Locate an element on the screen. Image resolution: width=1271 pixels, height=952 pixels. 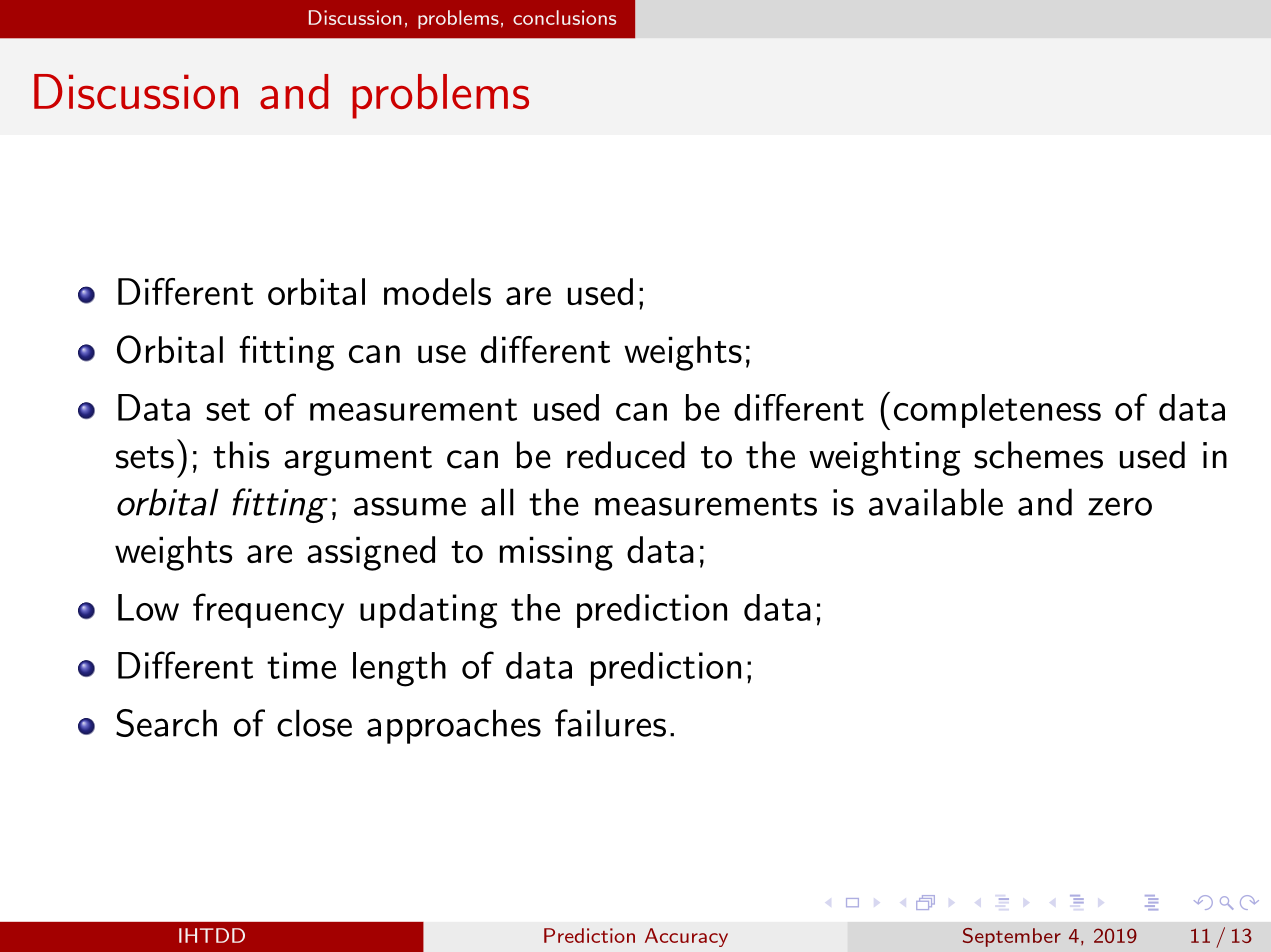
reduced is located at coordinates (626, 455).
